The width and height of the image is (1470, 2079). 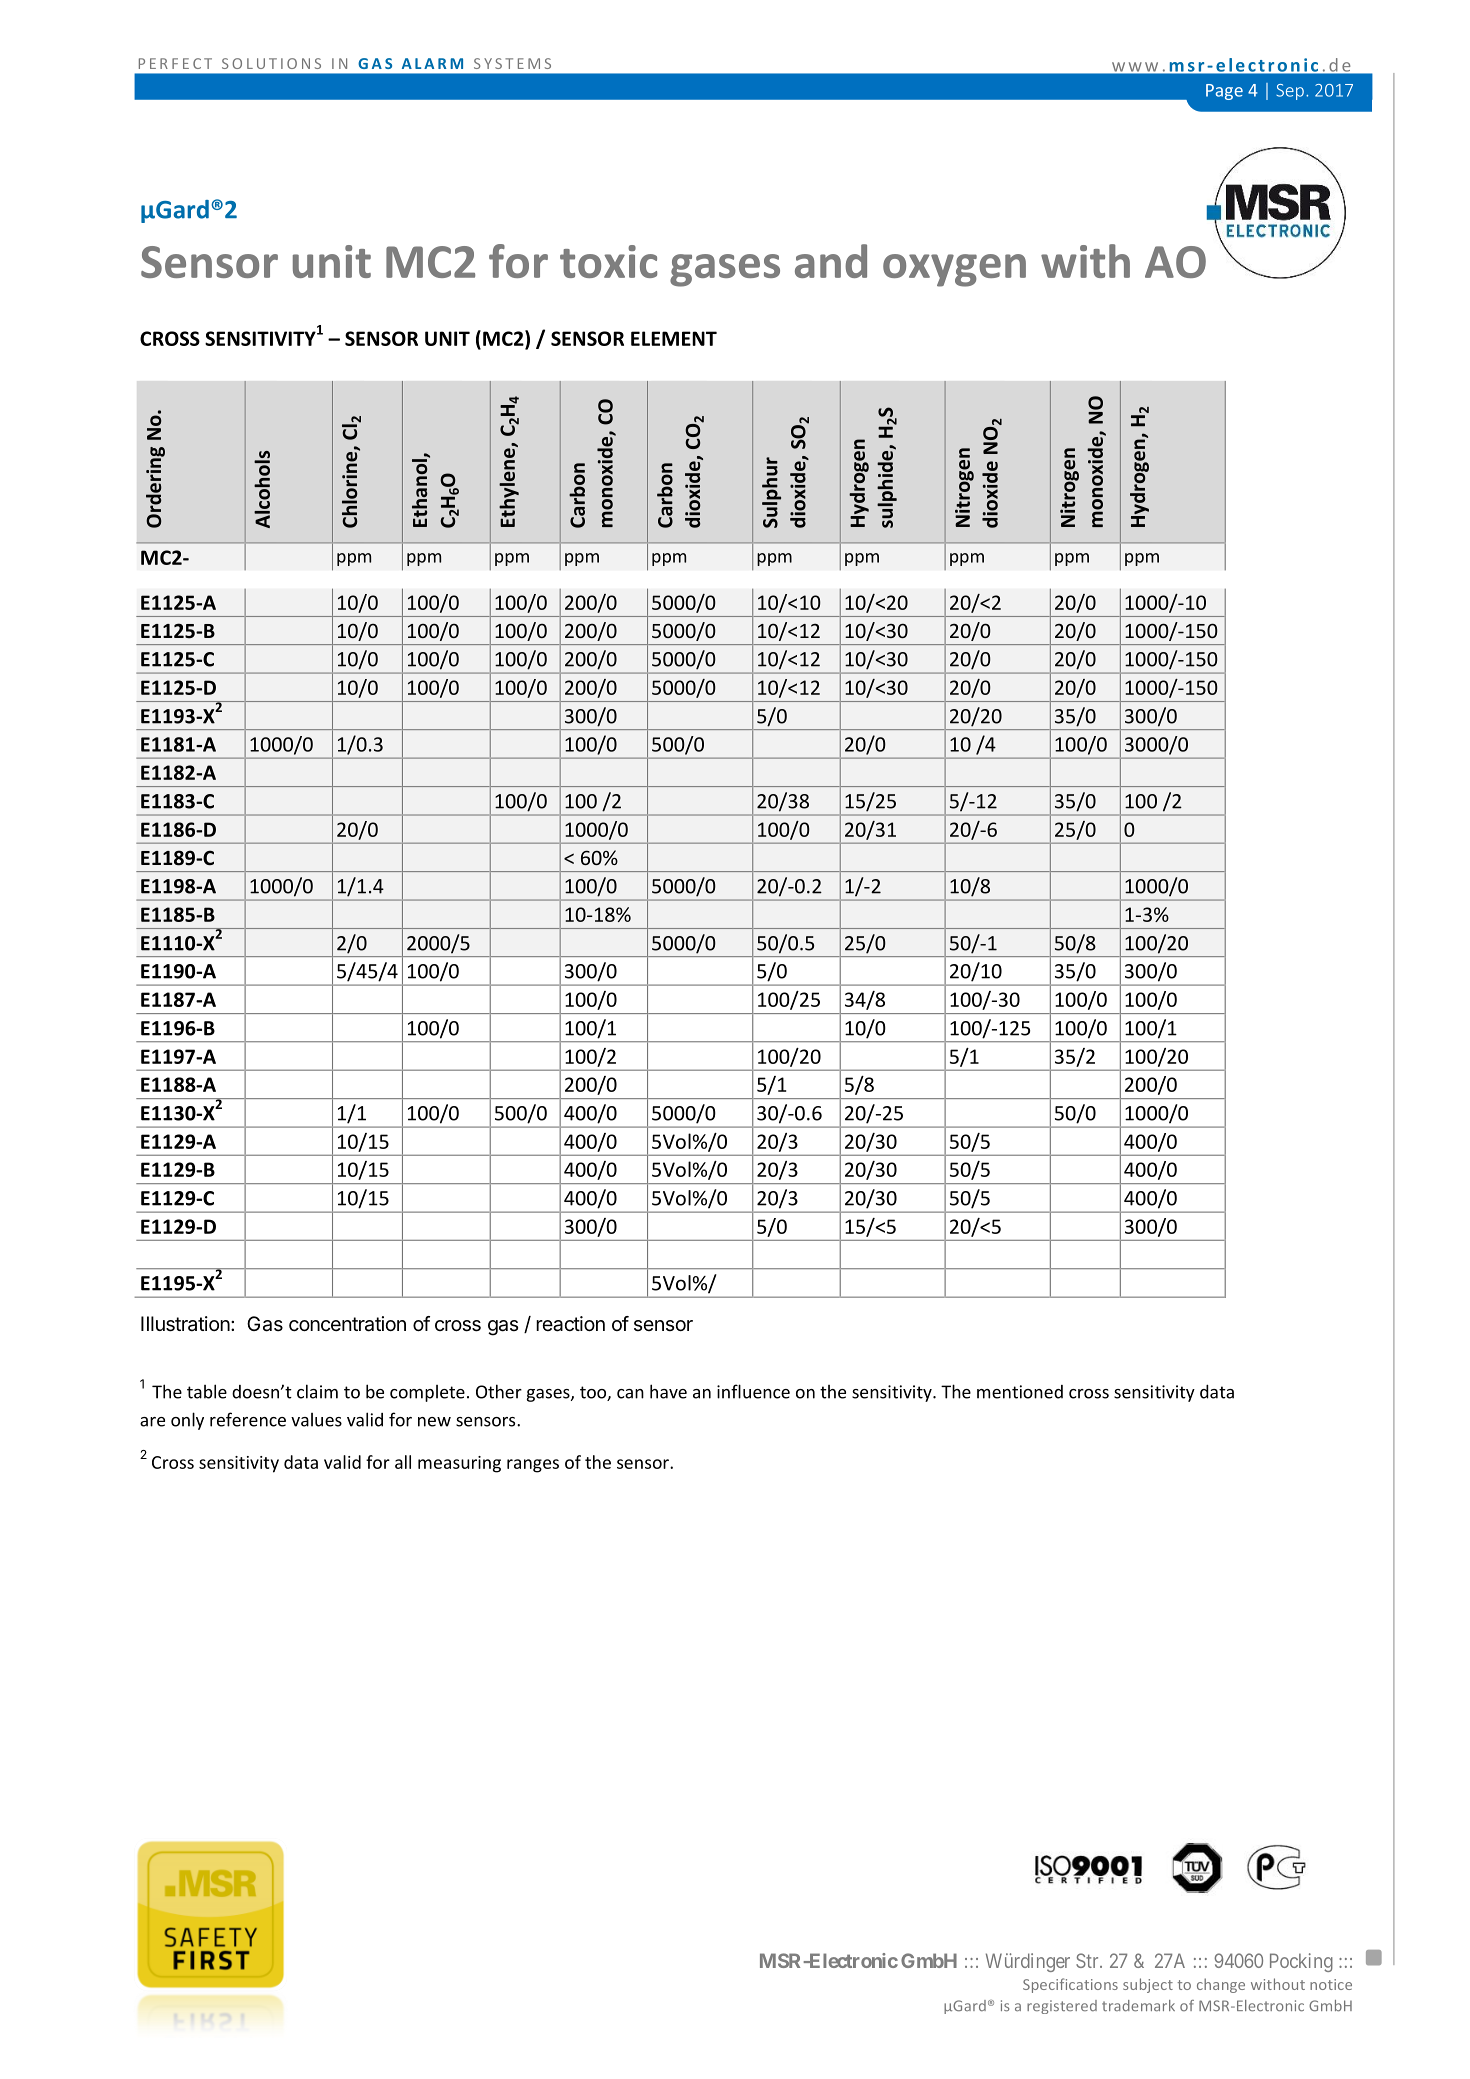 I want to click on change, so click(x=1221, y=1985).
